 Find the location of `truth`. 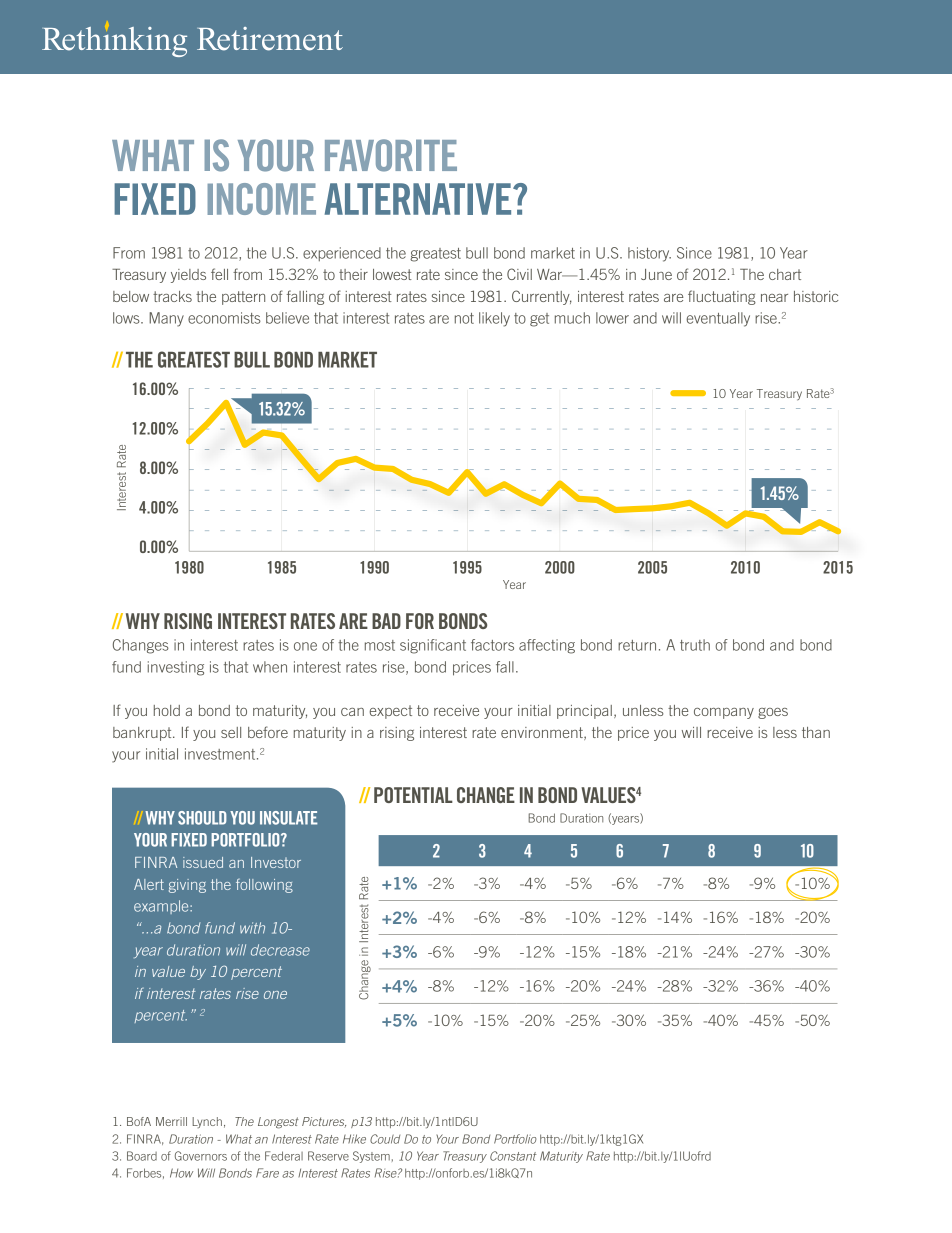

truth is located at coordinates (695, 645).
